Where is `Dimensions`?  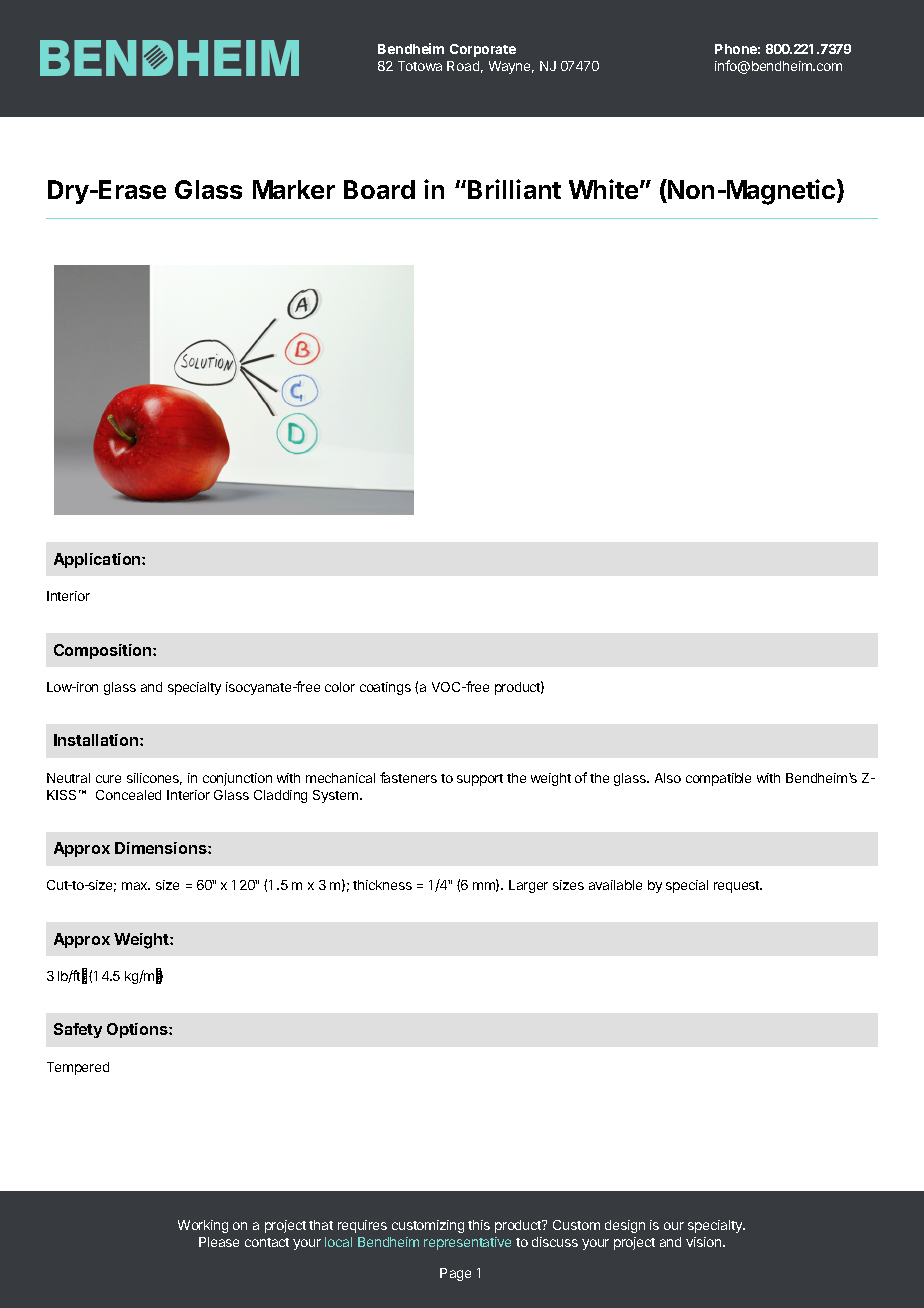
Dimensions is located at coordinates (162, 848).
